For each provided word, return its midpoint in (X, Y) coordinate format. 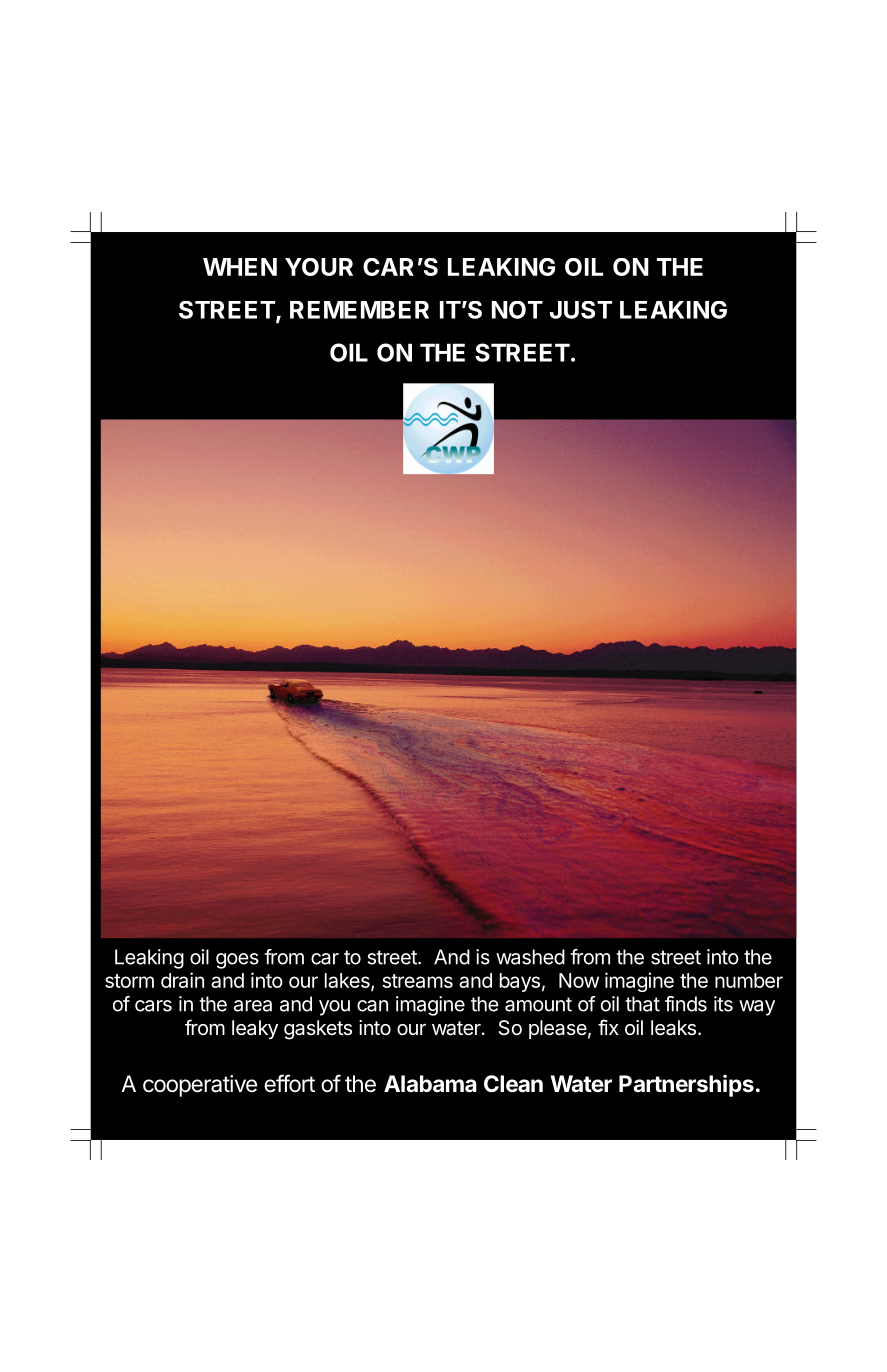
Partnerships (686, 1085)
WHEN (240, 267)
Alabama (430, 1084)
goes (237, 961)
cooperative (200, 1086)
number (749, 980)
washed (530, 957)
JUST (581, 310)
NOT (517, 310)
